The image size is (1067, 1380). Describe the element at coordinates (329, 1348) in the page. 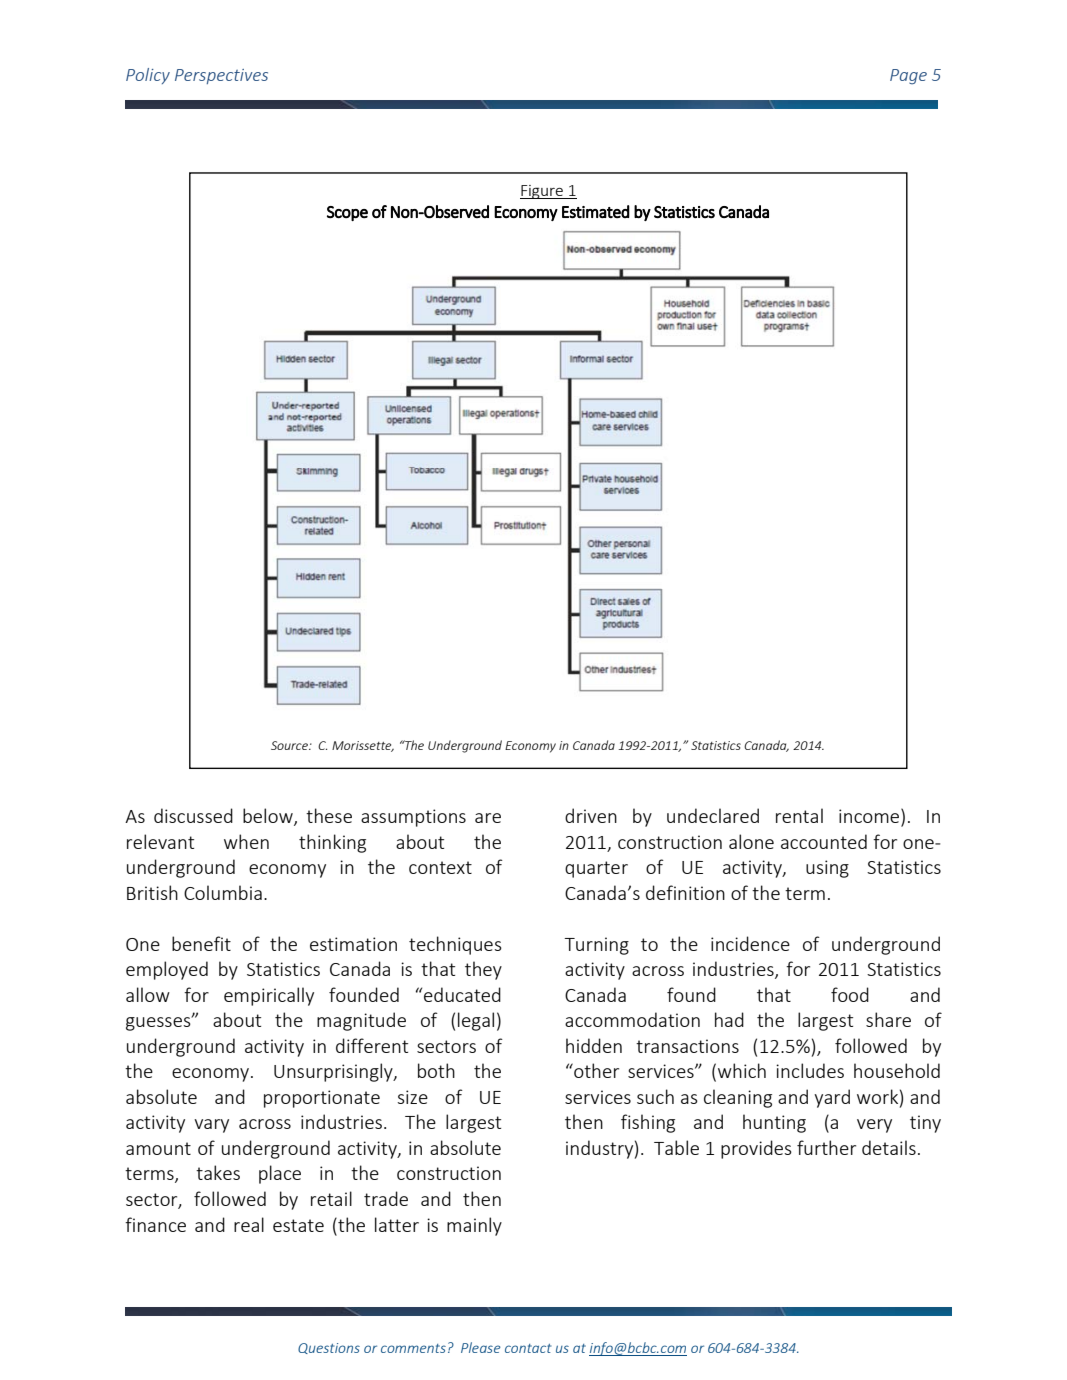

I see `Questions` at that location.
